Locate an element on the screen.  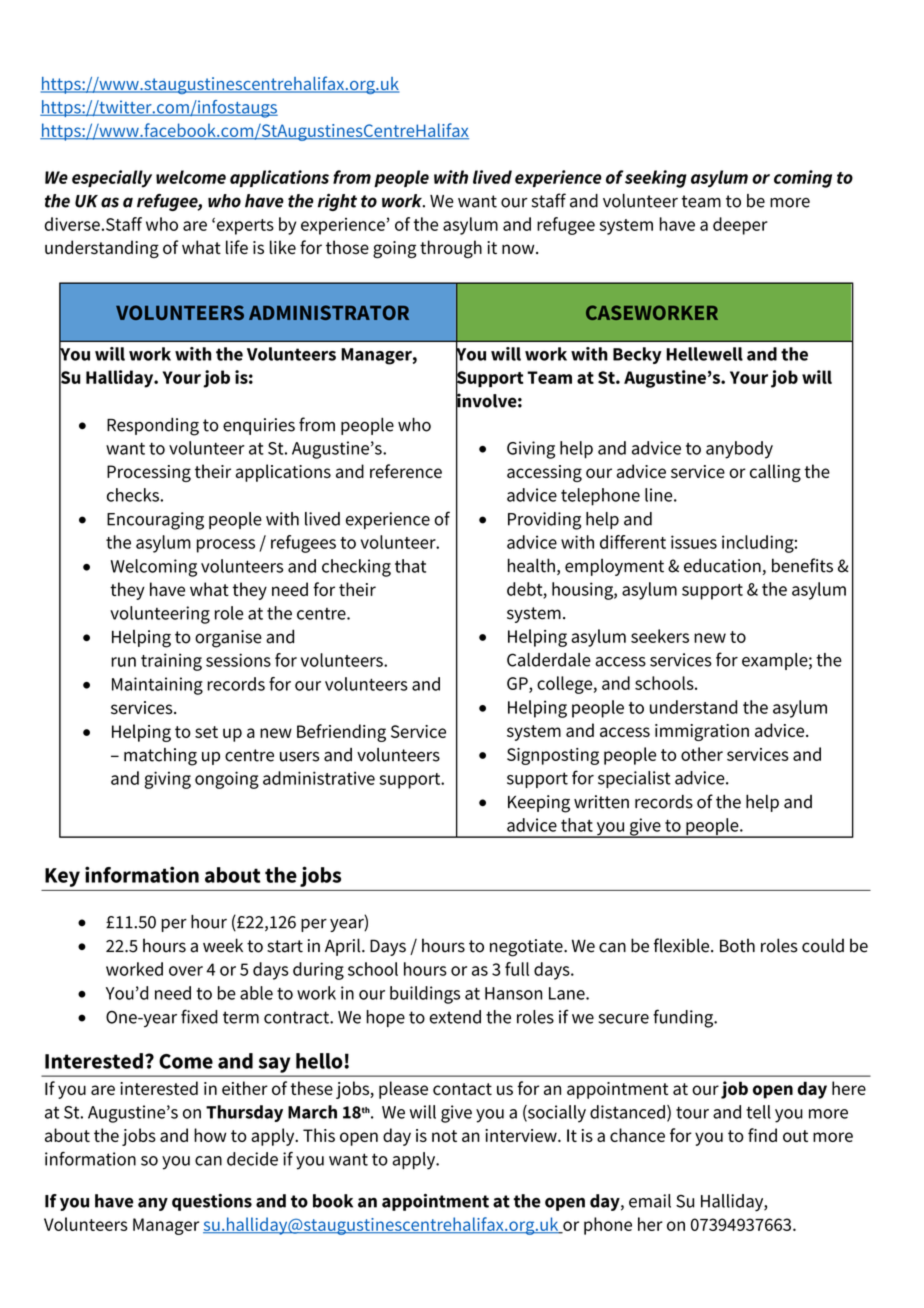
organise is located at coordinates (228, 639).
